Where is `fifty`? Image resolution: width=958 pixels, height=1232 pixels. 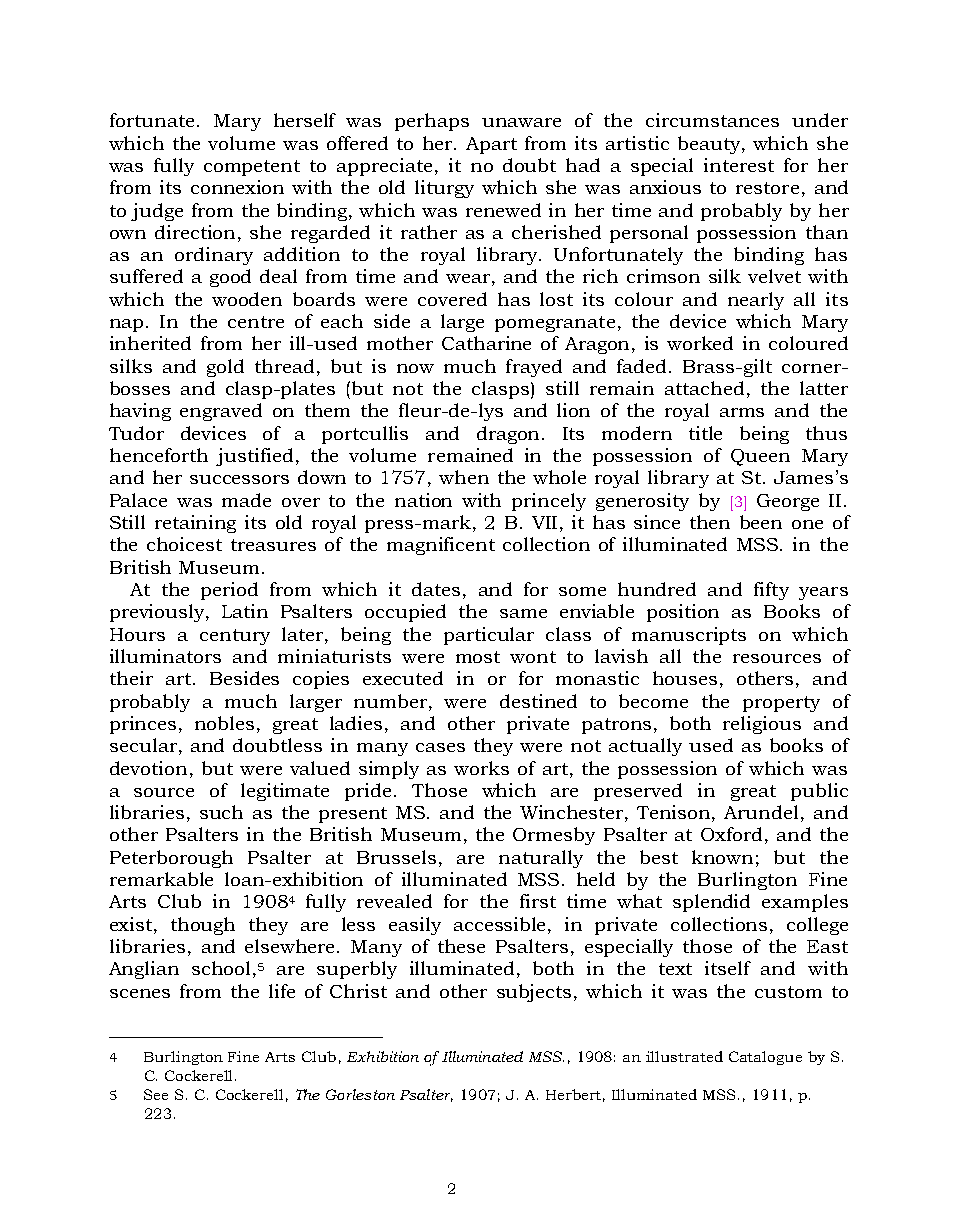 fifty is located at coordinates (771, 591).
